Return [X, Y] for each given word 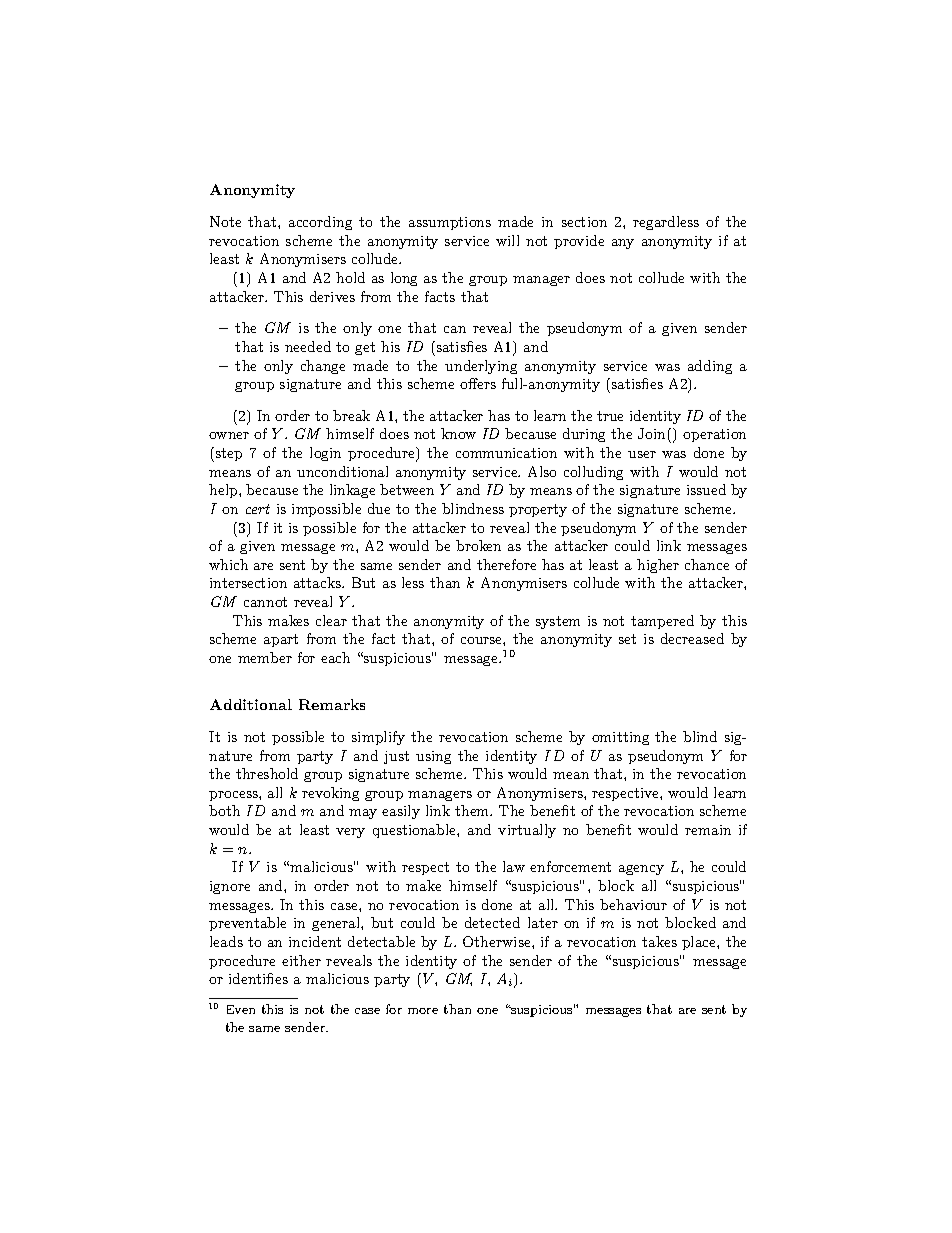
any [623, 244]
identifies [258, 978]
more [423, 1011]
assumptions [450, 223]
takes [659, 941]
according [320, 223]
